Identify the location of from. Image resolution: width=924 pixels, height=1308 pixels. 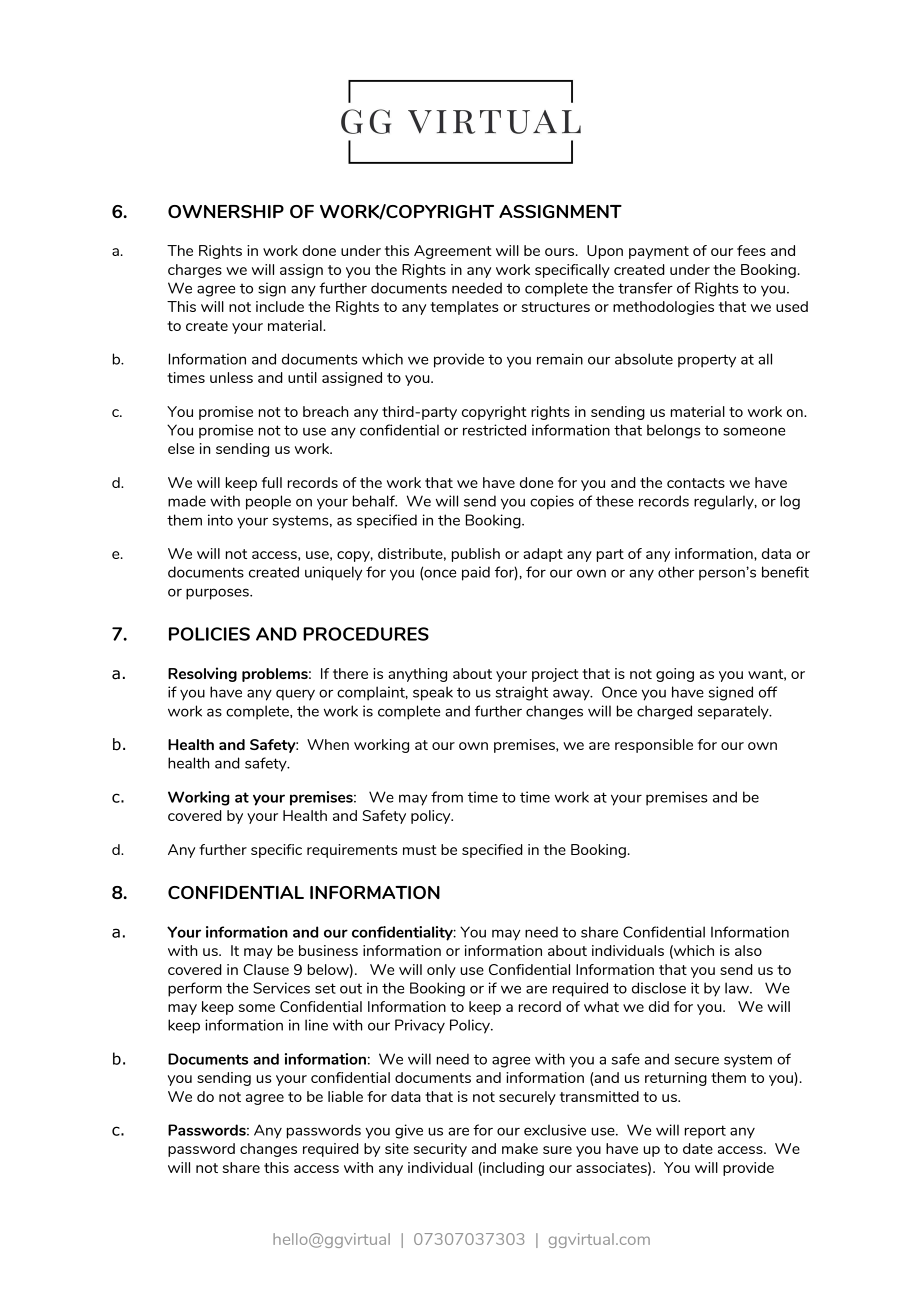
(447, 797).
